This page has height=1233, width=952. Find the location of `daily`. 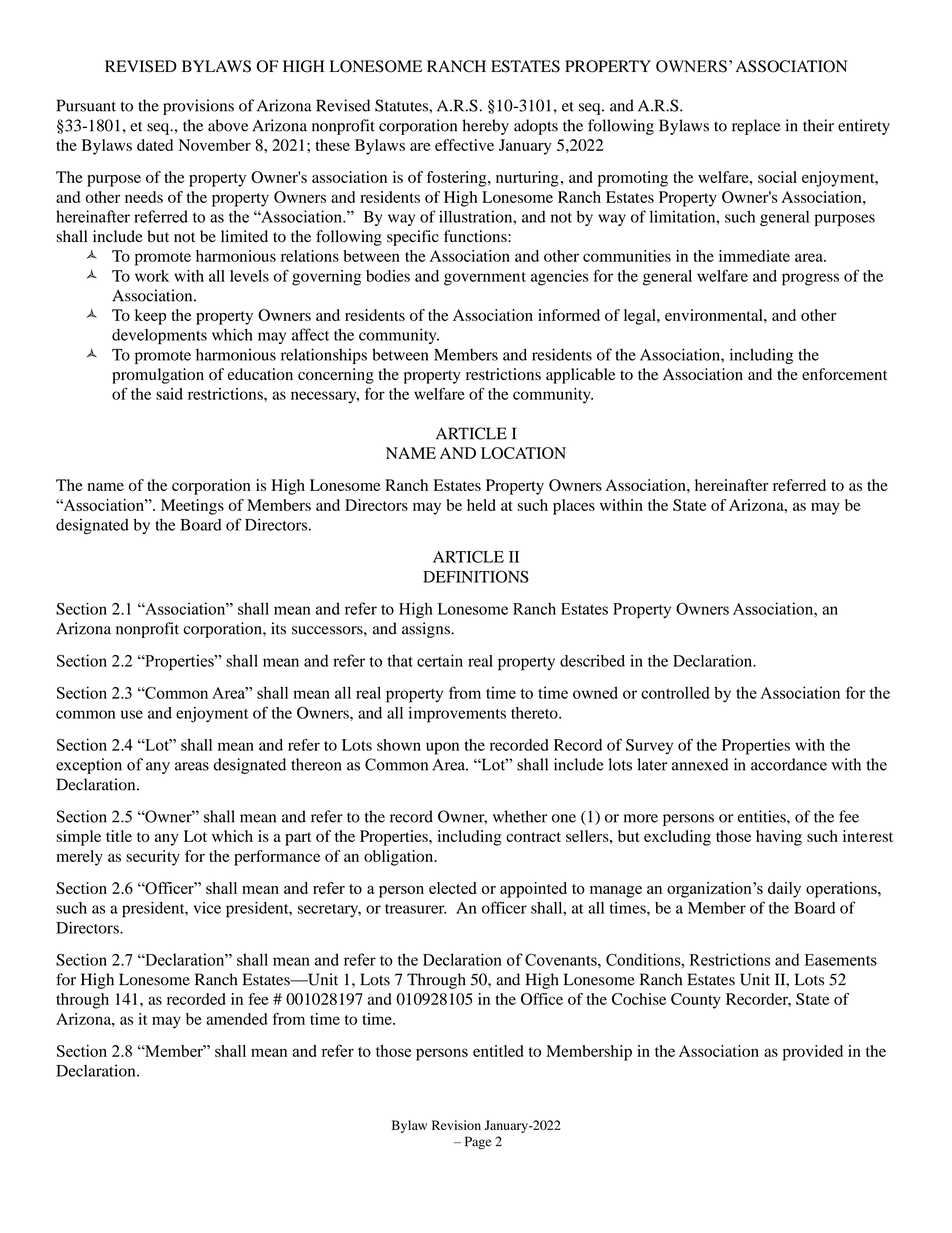

daily is located at coordinates (784, 890).
